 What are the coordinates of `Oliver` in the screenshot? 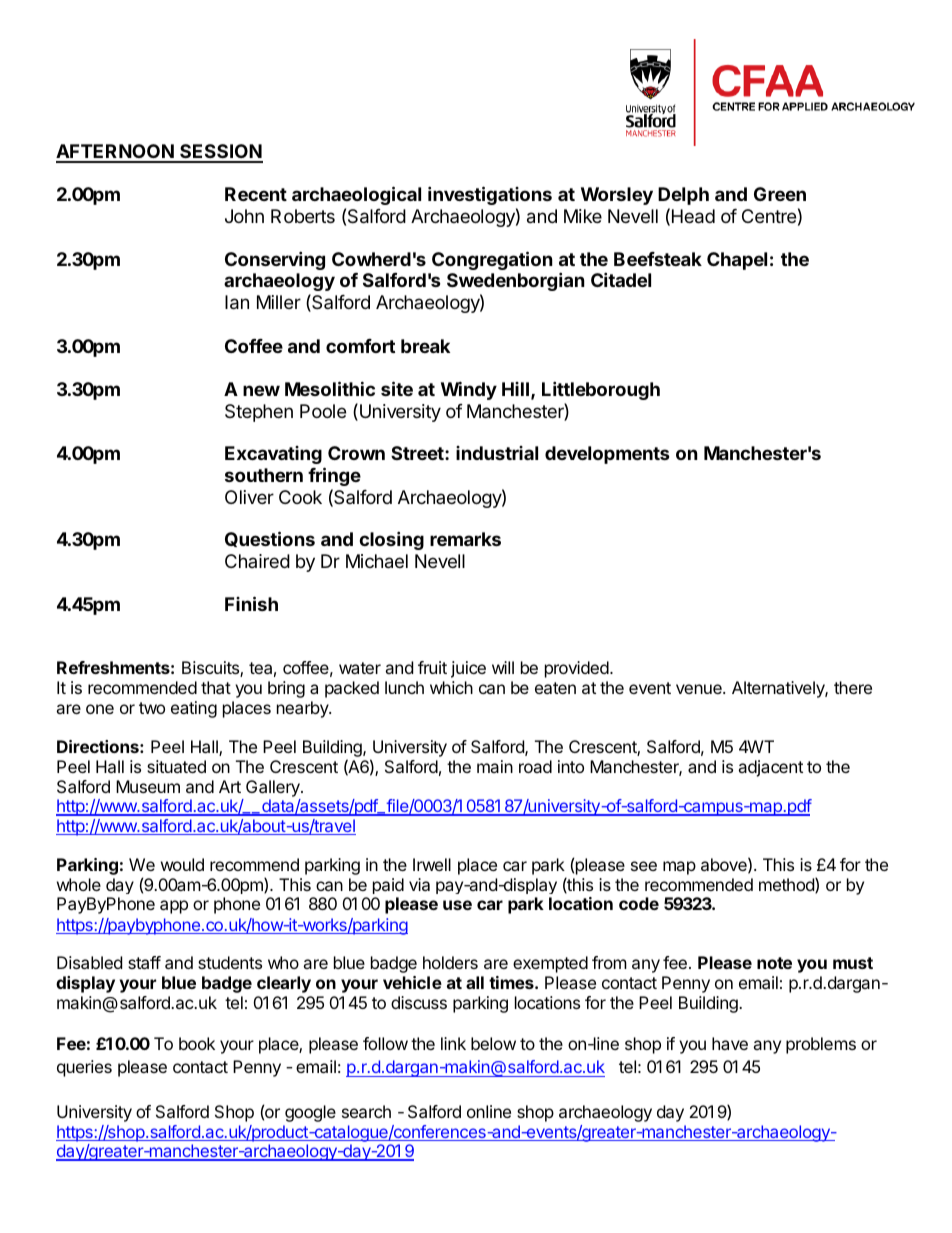 It's located at (249, 497).
